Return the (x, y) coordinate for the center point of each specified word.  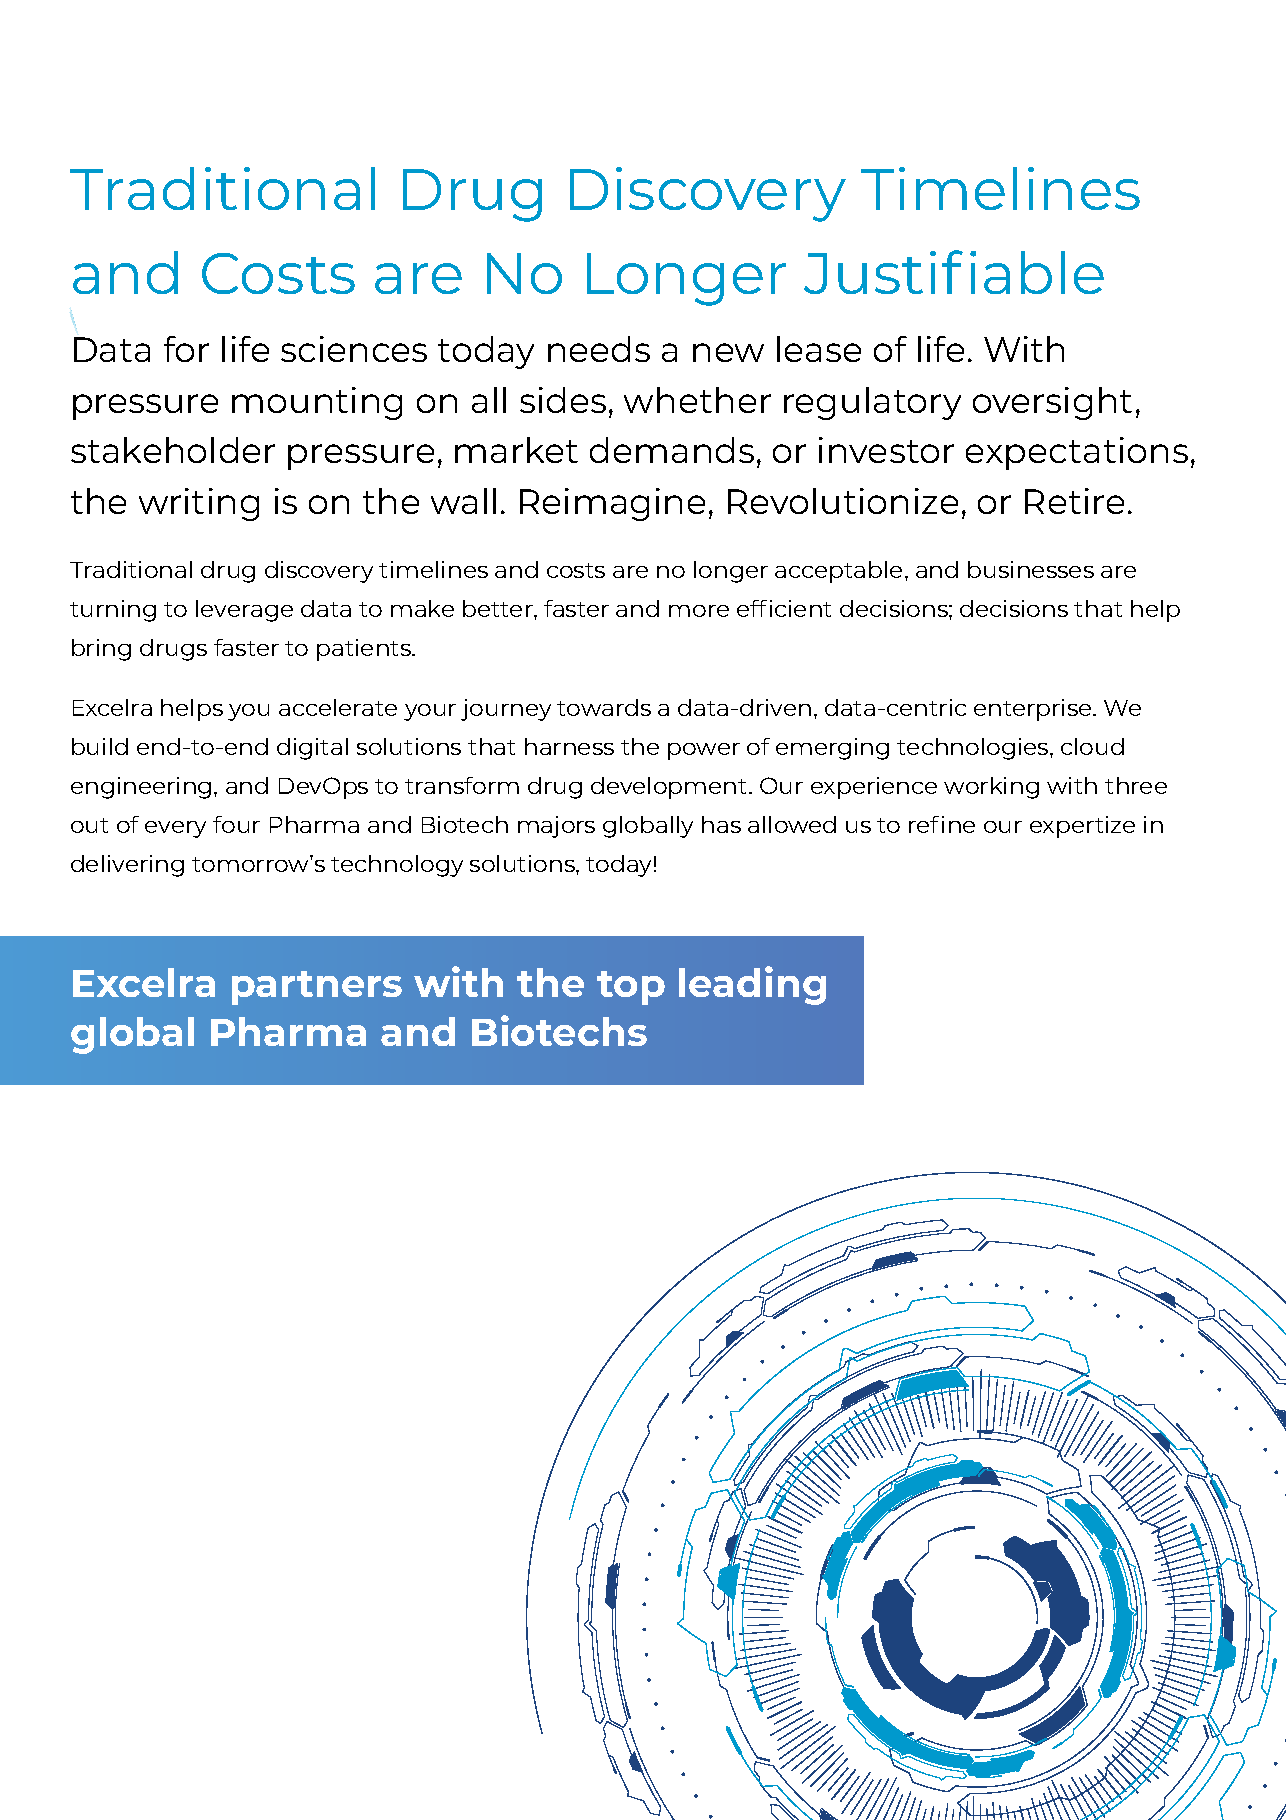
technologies (974, 749)
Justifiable (954, 272)
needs (599, 349)
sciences (354, 349)
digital (312, 749)
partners (317, 988)
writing (199, 504)
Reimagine (612, 504)
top (631, 988)
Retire (1074, 501)
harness (569, 746)
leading (752, 985)
